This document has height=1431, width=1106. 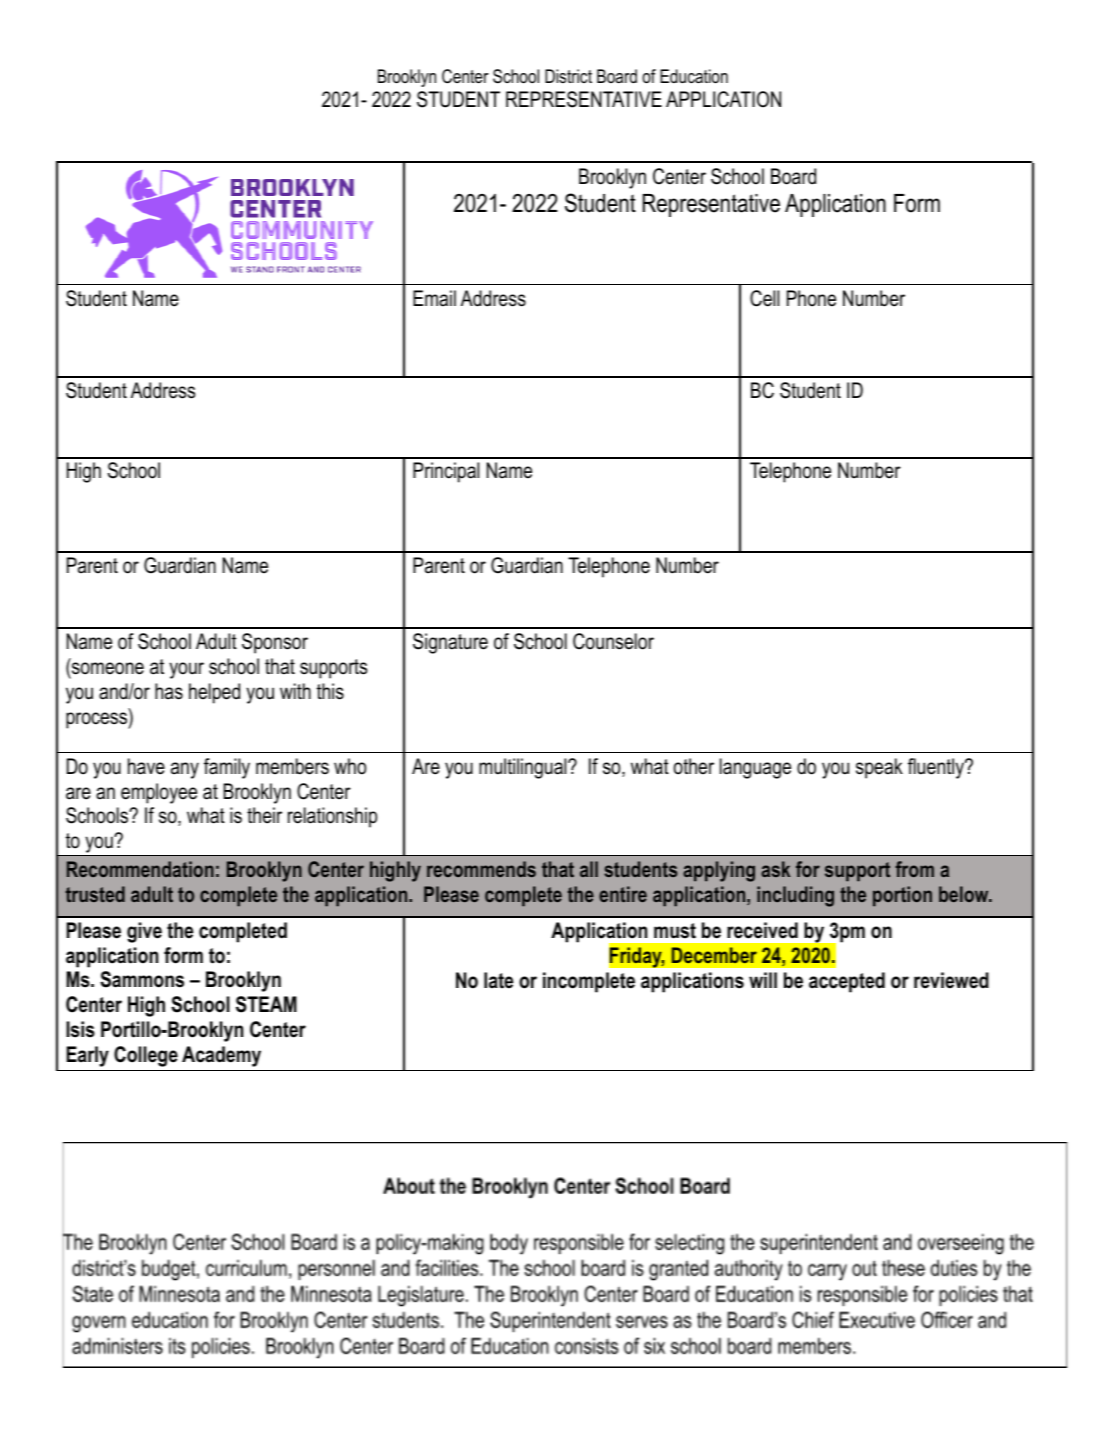 What do you see at coordinates (275, 643) in the document?
I see `Sponsor` at bounding box center [275, 643].
